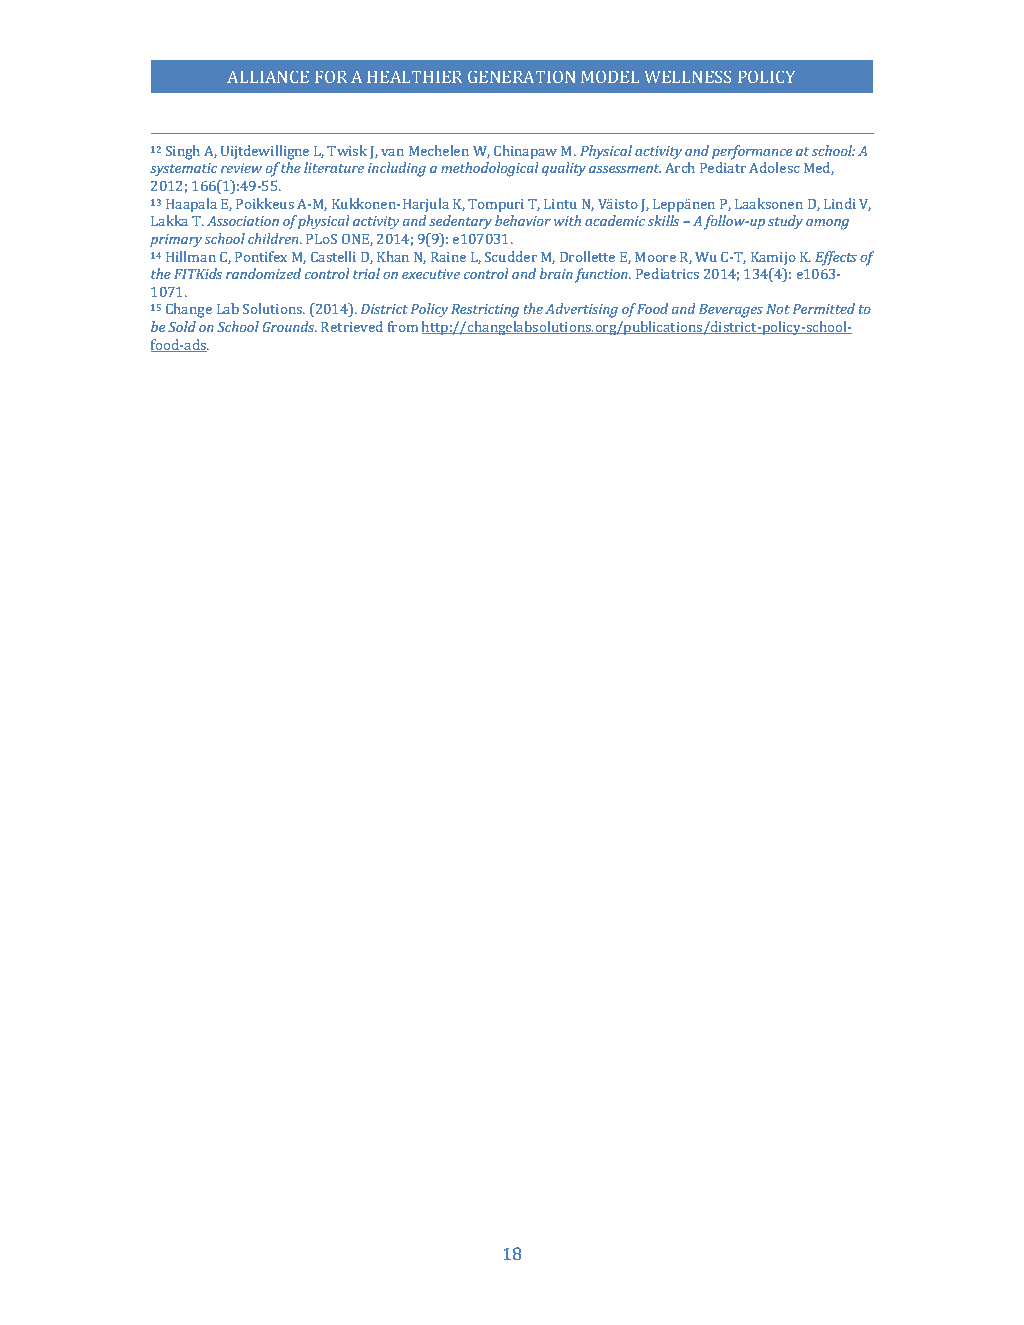 This document has width=1024, height=1325. What do you see at coordinates (485, 311) in the document?
I see `Restricting` at bounding box center [485, 311].
